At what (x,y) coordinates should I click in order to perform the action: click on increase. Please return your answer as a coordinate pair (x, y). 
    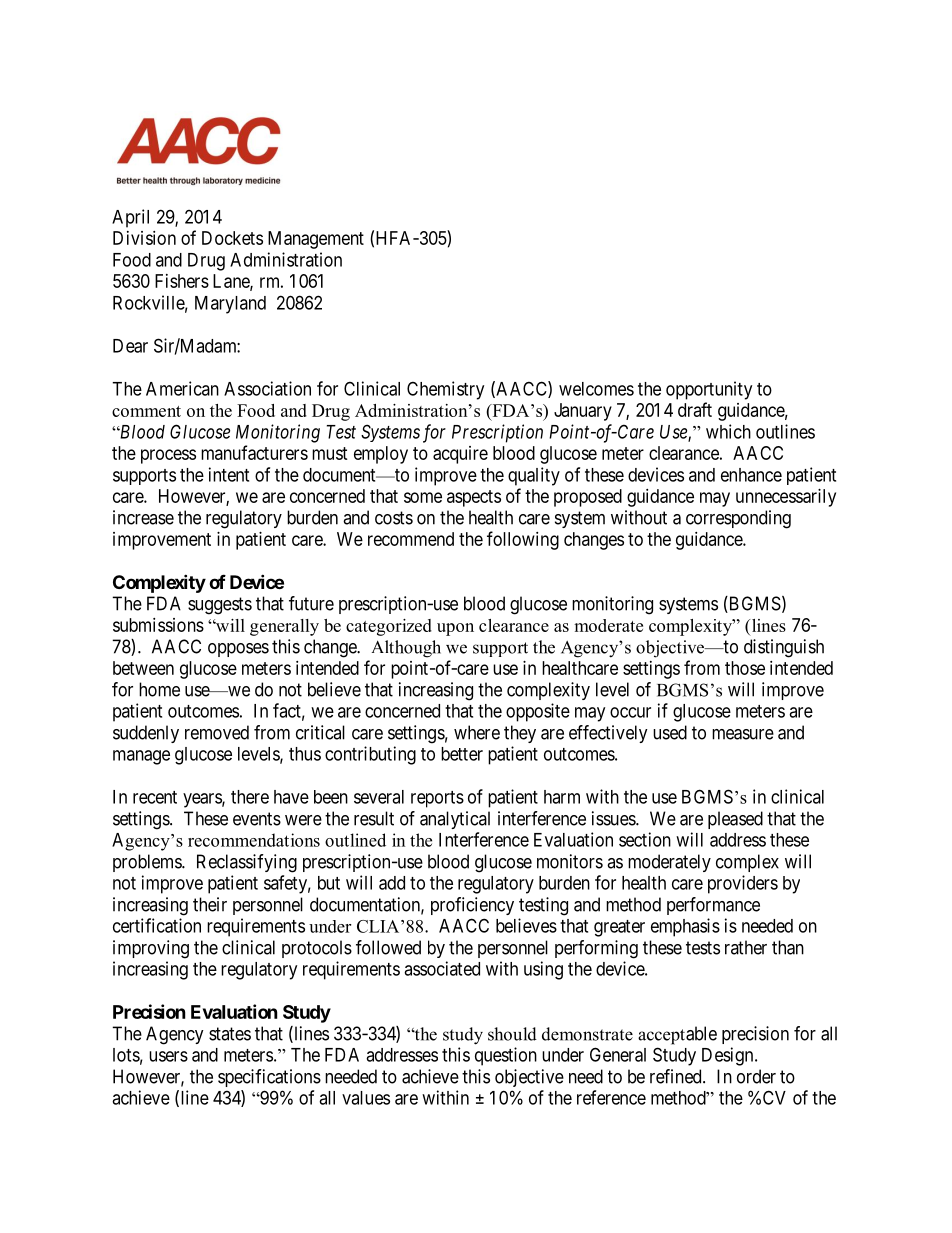
    Looking at the image, I should click on (143, 517).
